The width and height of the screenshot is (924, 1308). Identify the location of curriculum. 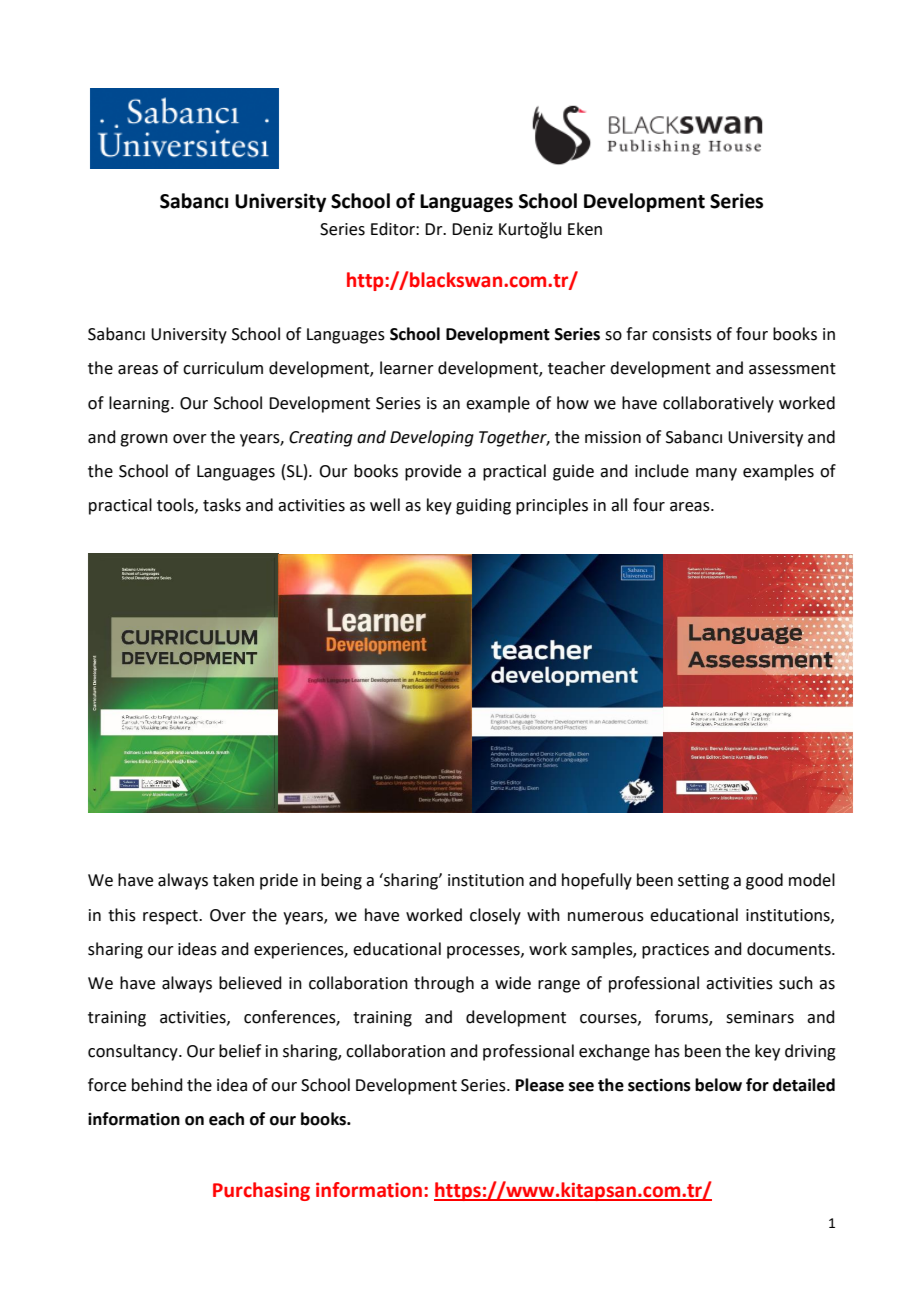
(223, 368).
